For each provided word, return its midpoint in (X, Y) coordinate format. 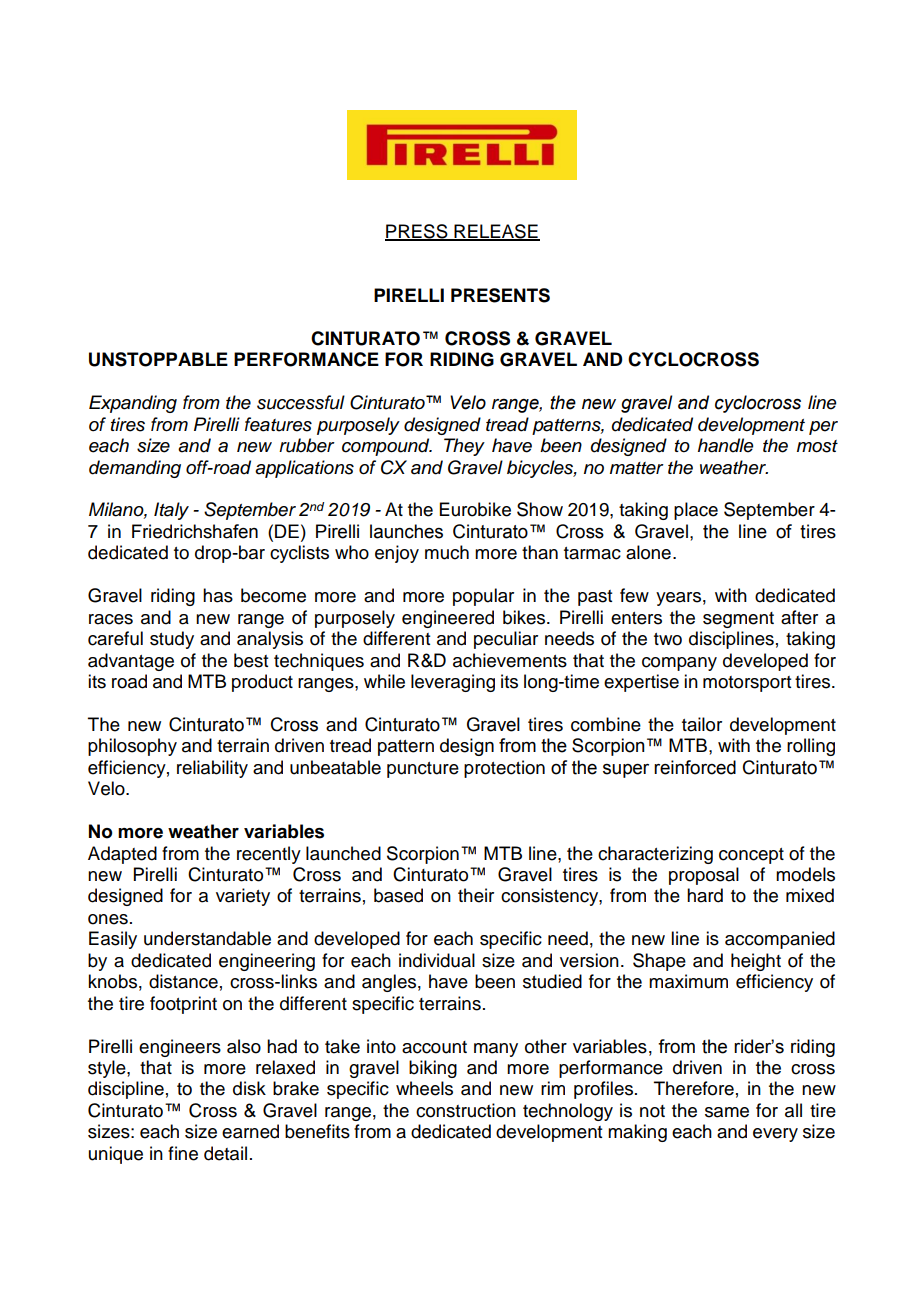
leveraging (453, 683)
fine (183, 1153)
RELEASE (496, 232)
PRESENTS (500, 295)
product (262, 683)
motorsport (747, 684)
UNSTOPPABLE (158, 359)
